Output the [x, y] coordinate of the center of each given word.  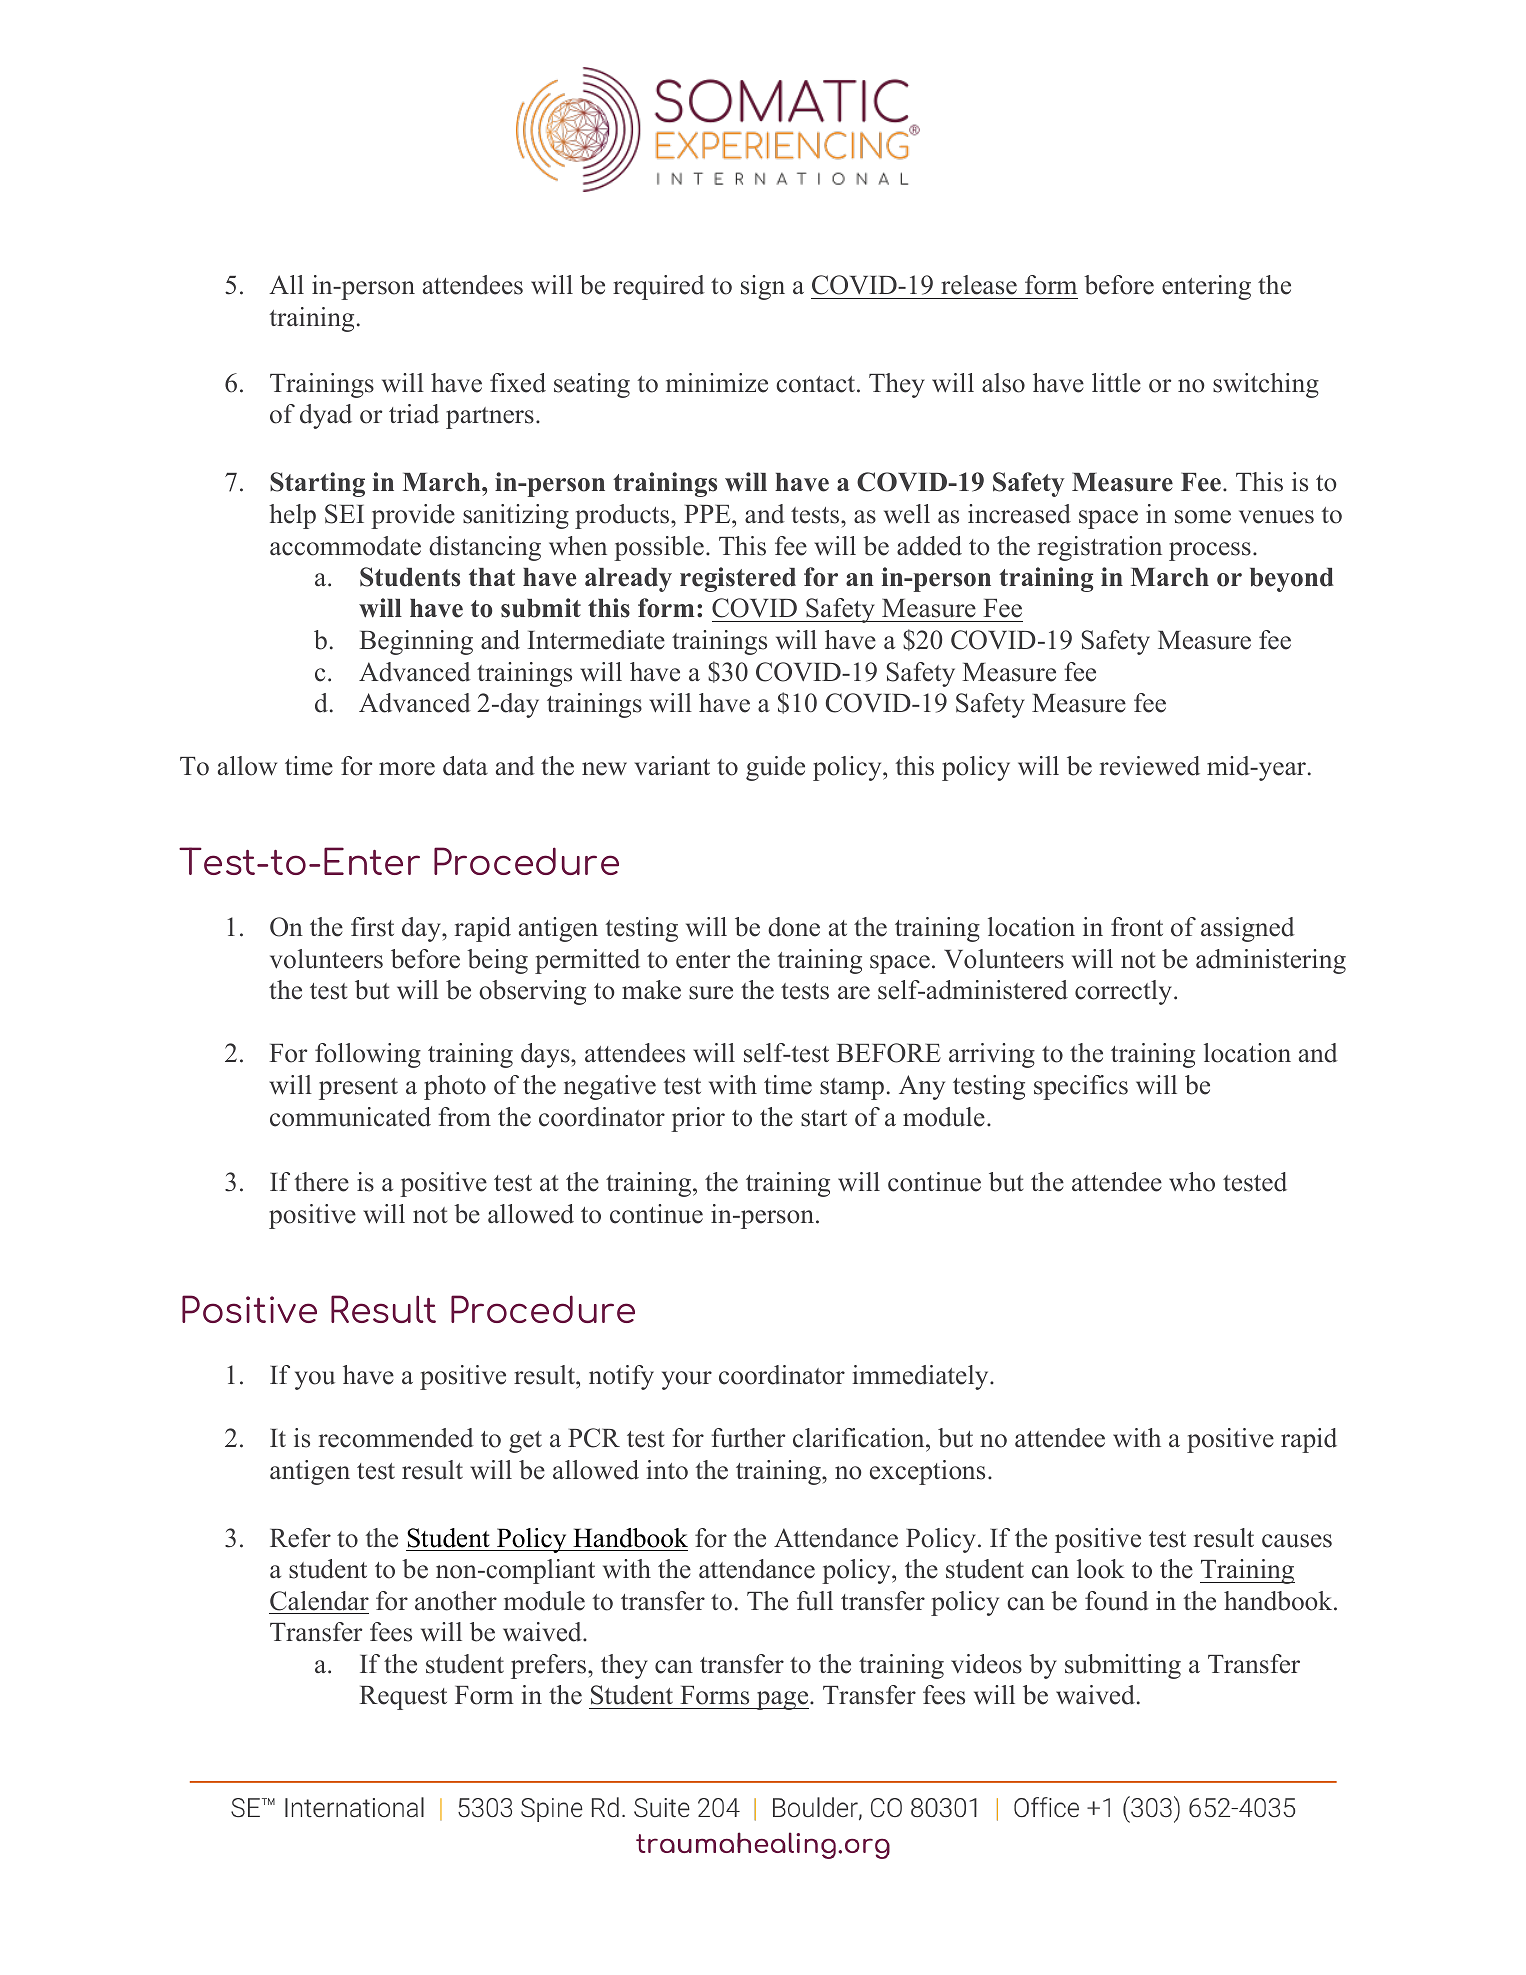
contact [817, 384]
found [1117, 1601]
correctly [1125, 992]
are [854, 993]
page [782, 1700]
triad [414, 414]
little [1116, 383]
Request [403, 1698]
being [497, 961]
